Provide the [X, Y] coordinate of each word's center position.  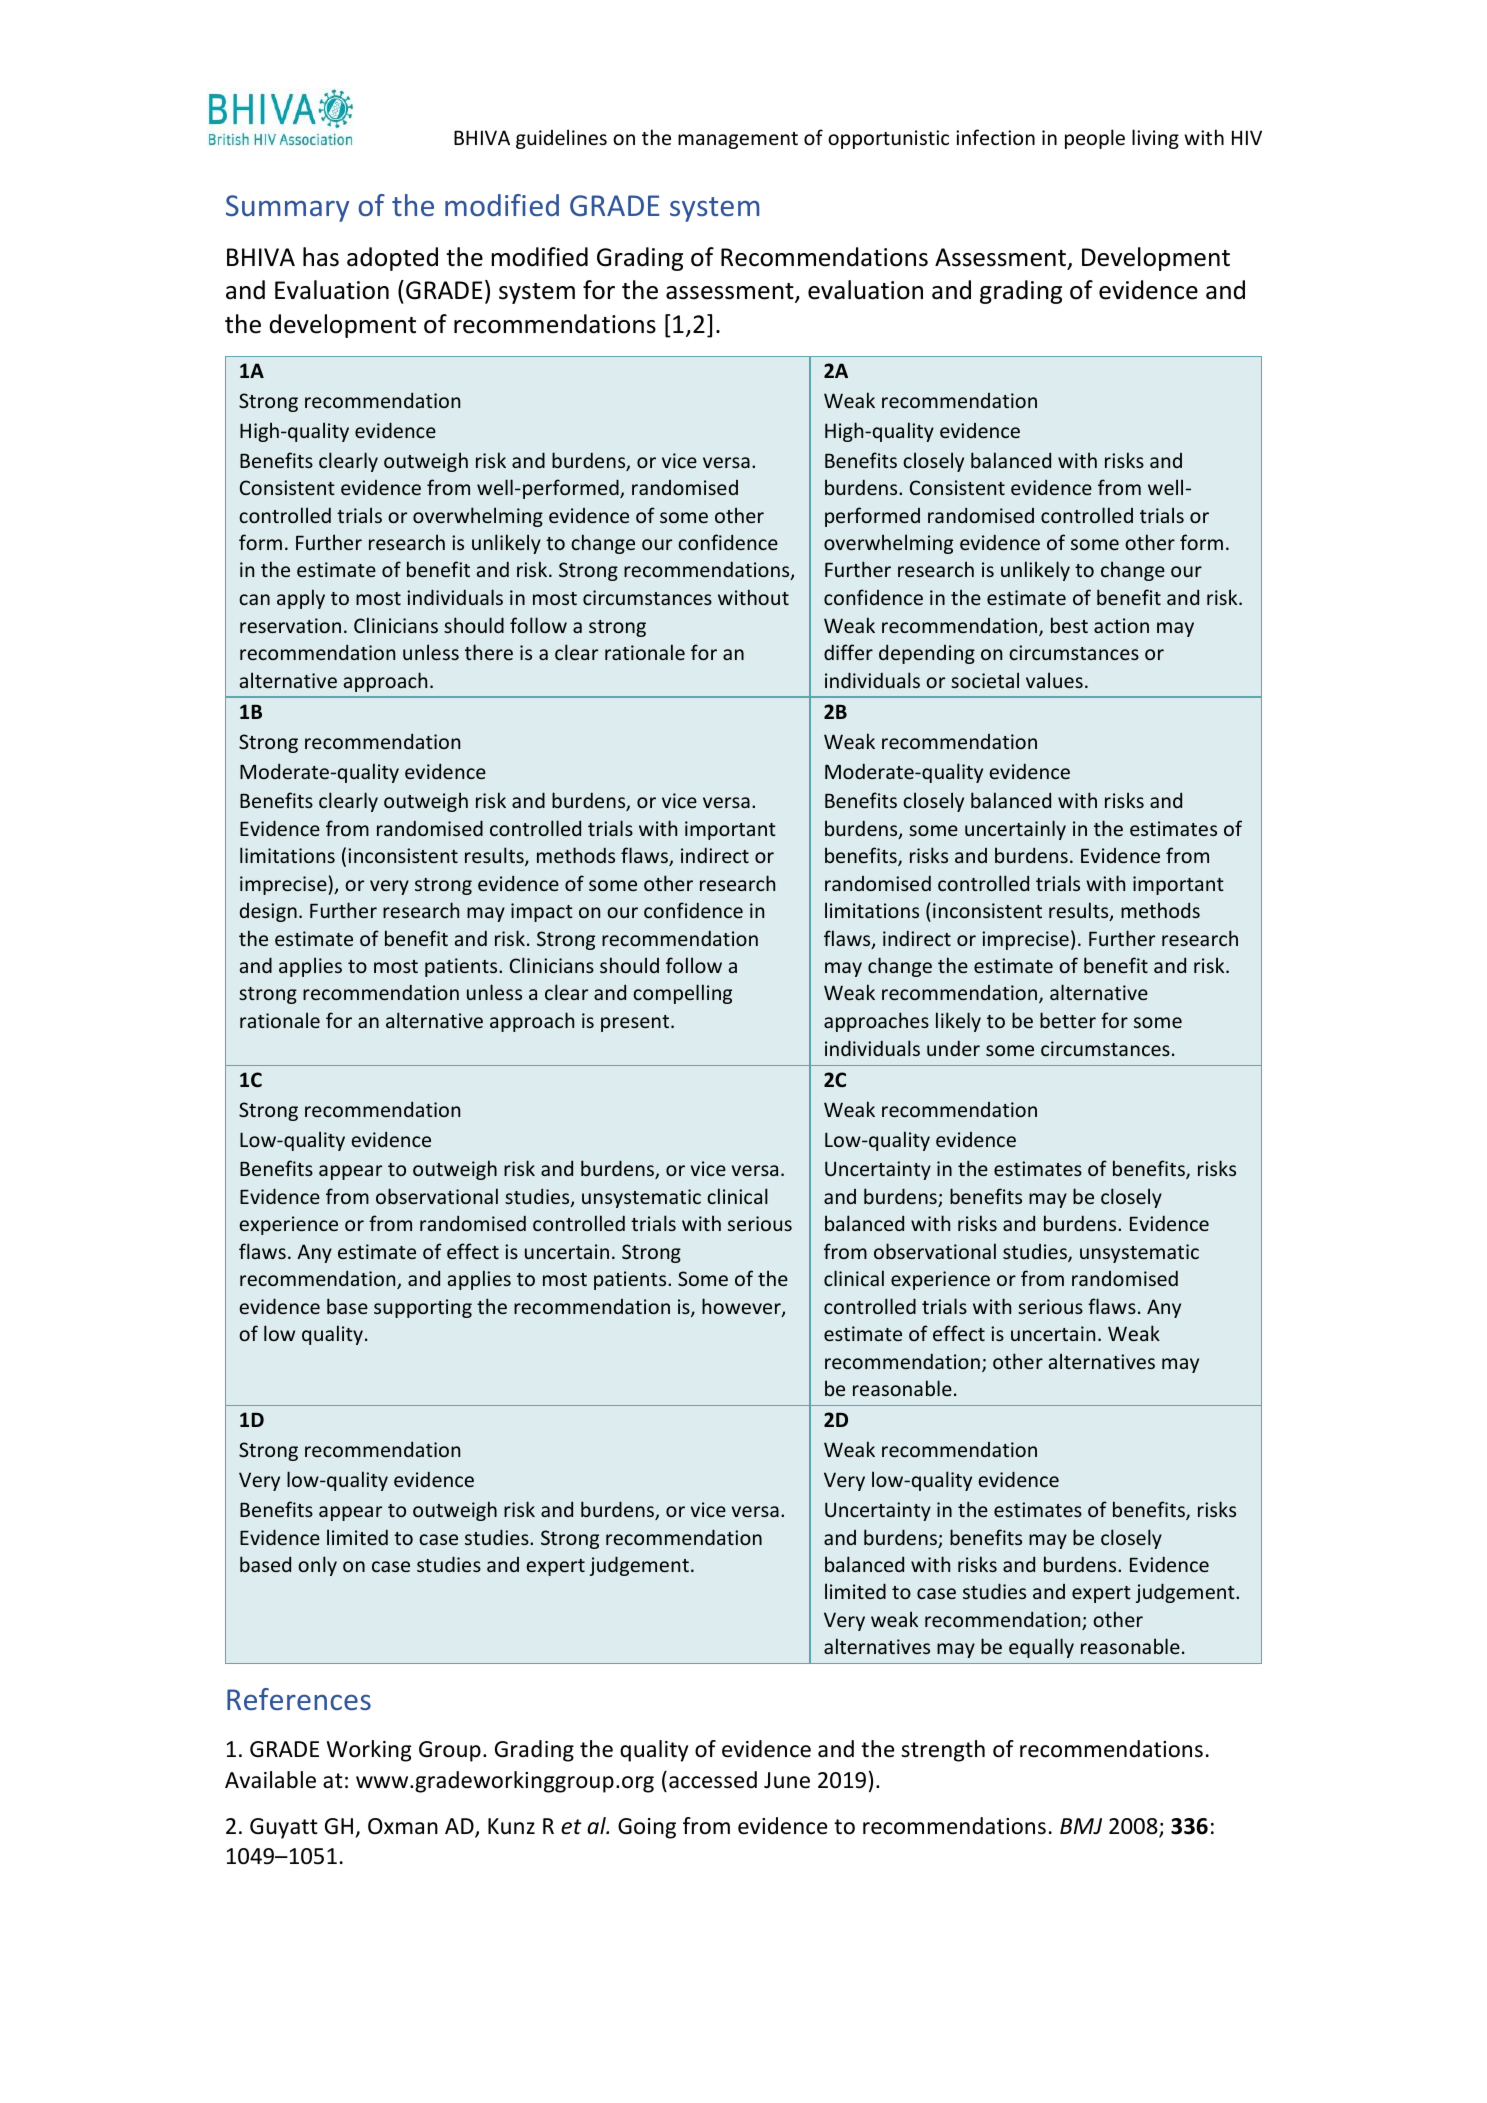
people [1095, 139]
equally [1041, 1648]
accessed [713, 1780]
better [1068, 1020]
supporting [423, 1308]
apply [301, 599]
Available [270, 1780]
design [268, 912]
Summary [287, 208]
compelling [682, 994]
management [738, 140]
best [1069, 625]
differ [848, 652]
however [742, 1307]
